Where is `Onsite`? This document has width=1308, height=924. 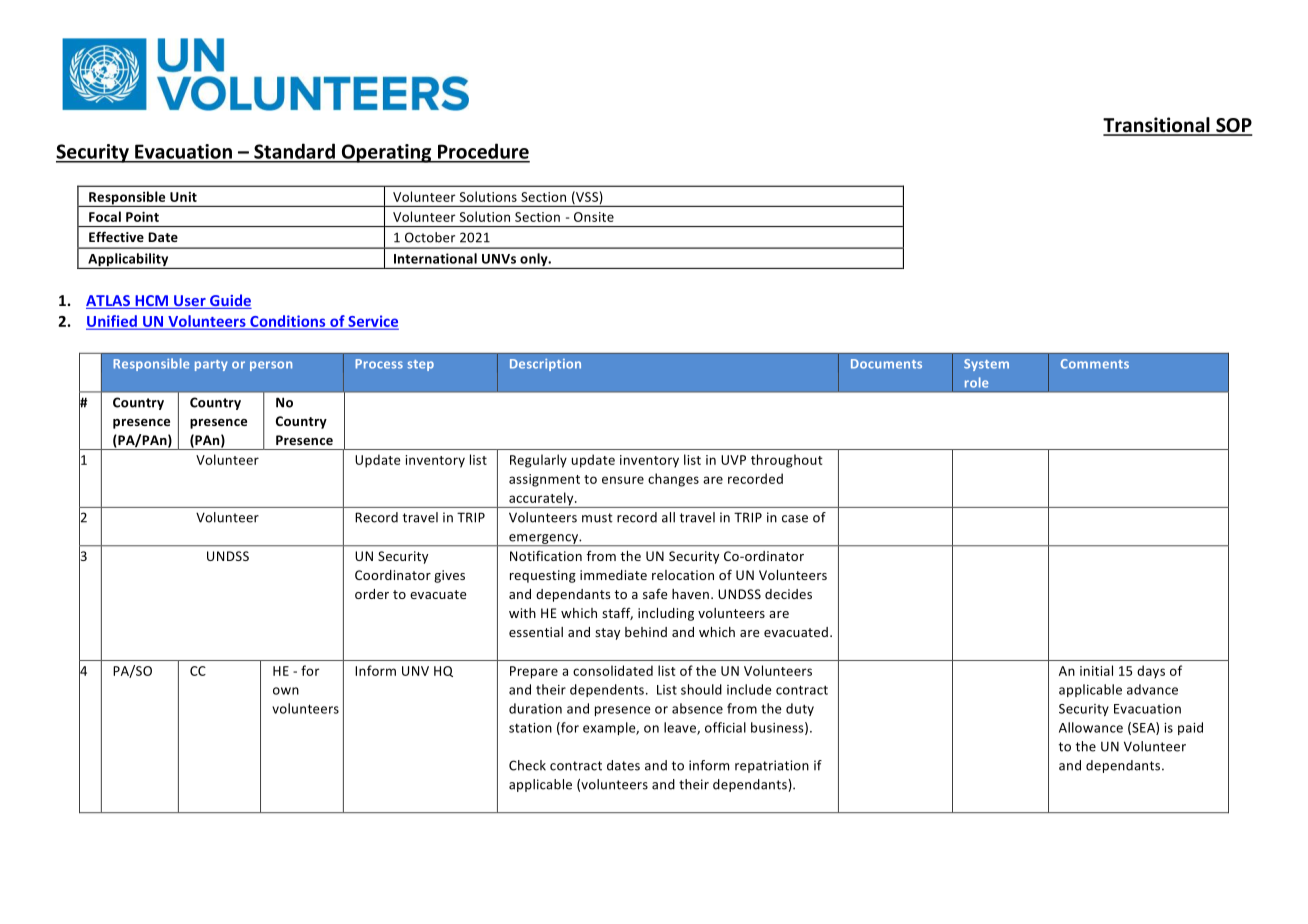
Onsite is located at coordinates (594, 217).
